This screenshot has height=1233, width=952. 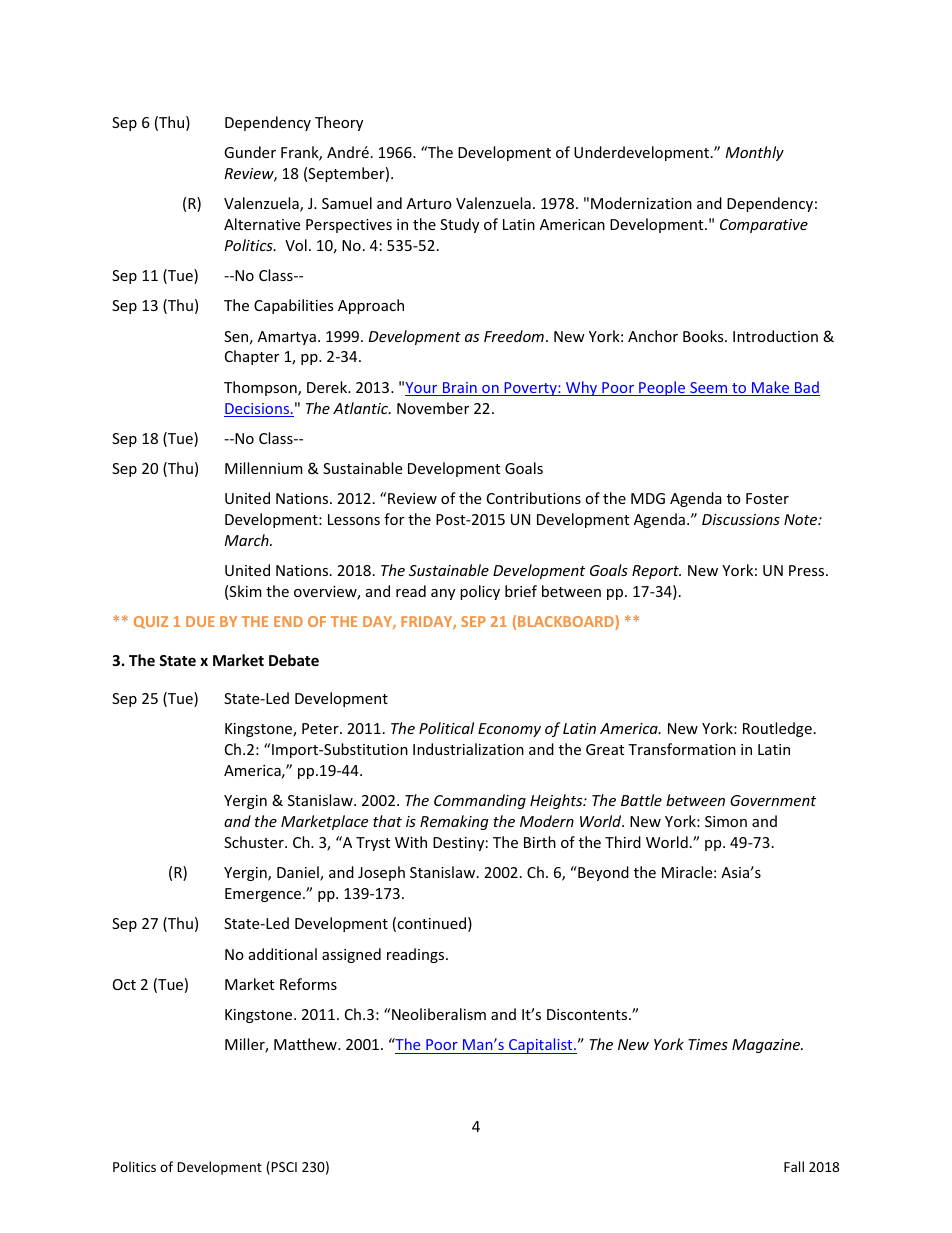 What do you see at coordinates (754, 153) in the screenshot?
I see `Monthly` at bounding box center [754, 153].
